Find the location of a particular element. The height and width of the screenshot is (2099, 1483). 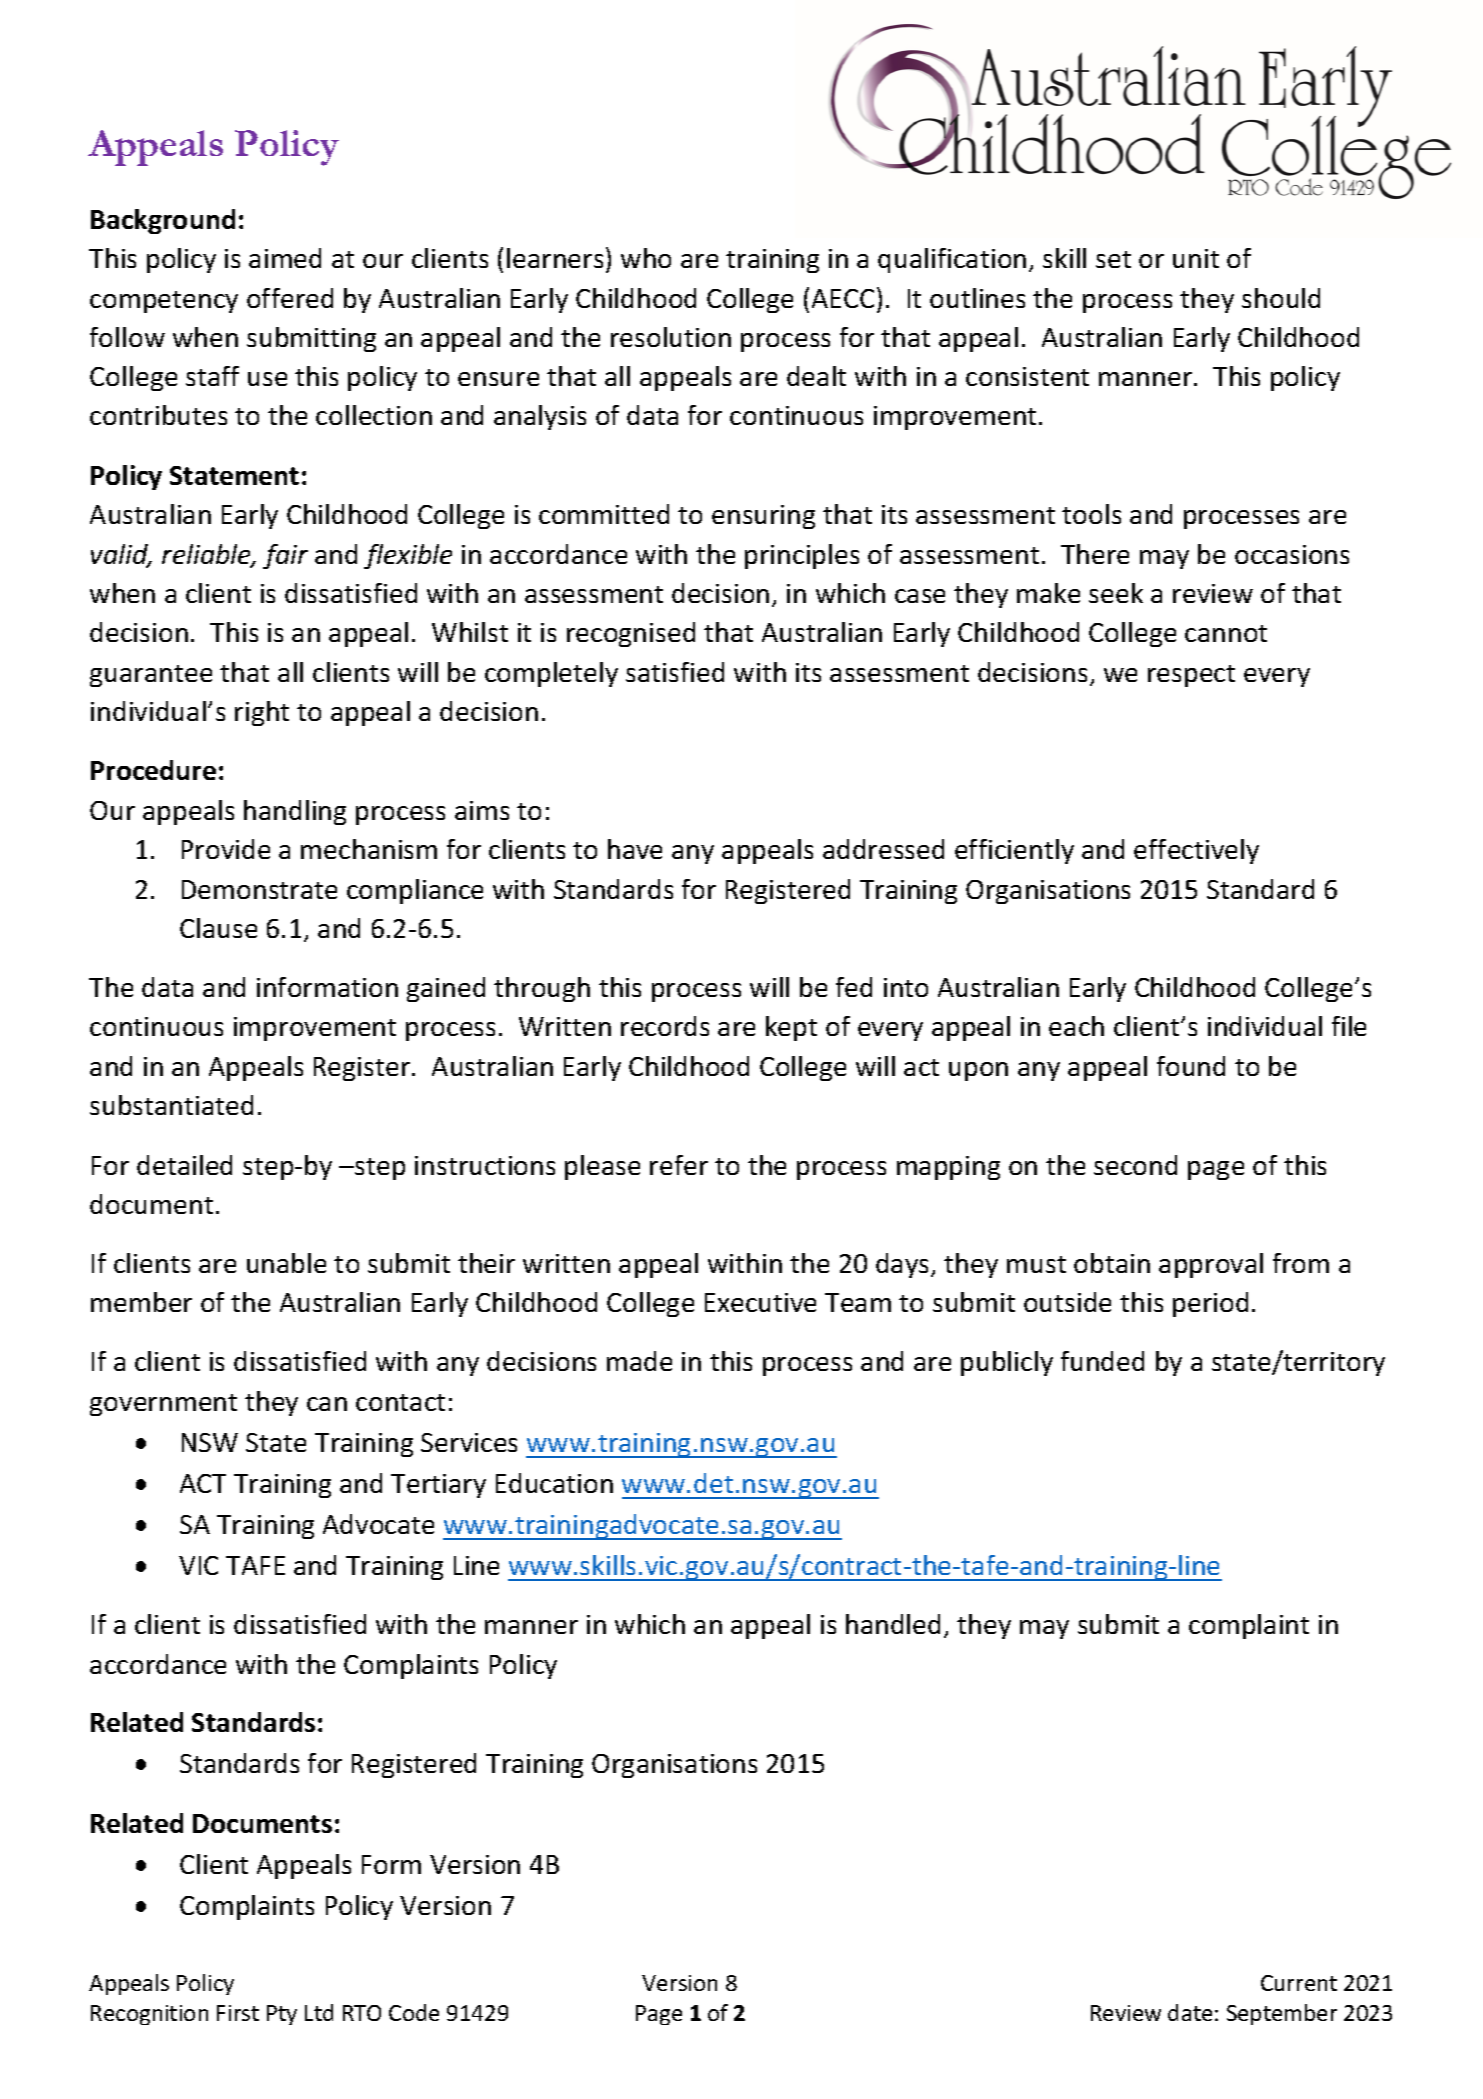

who is located at coordinates (646, 258).
